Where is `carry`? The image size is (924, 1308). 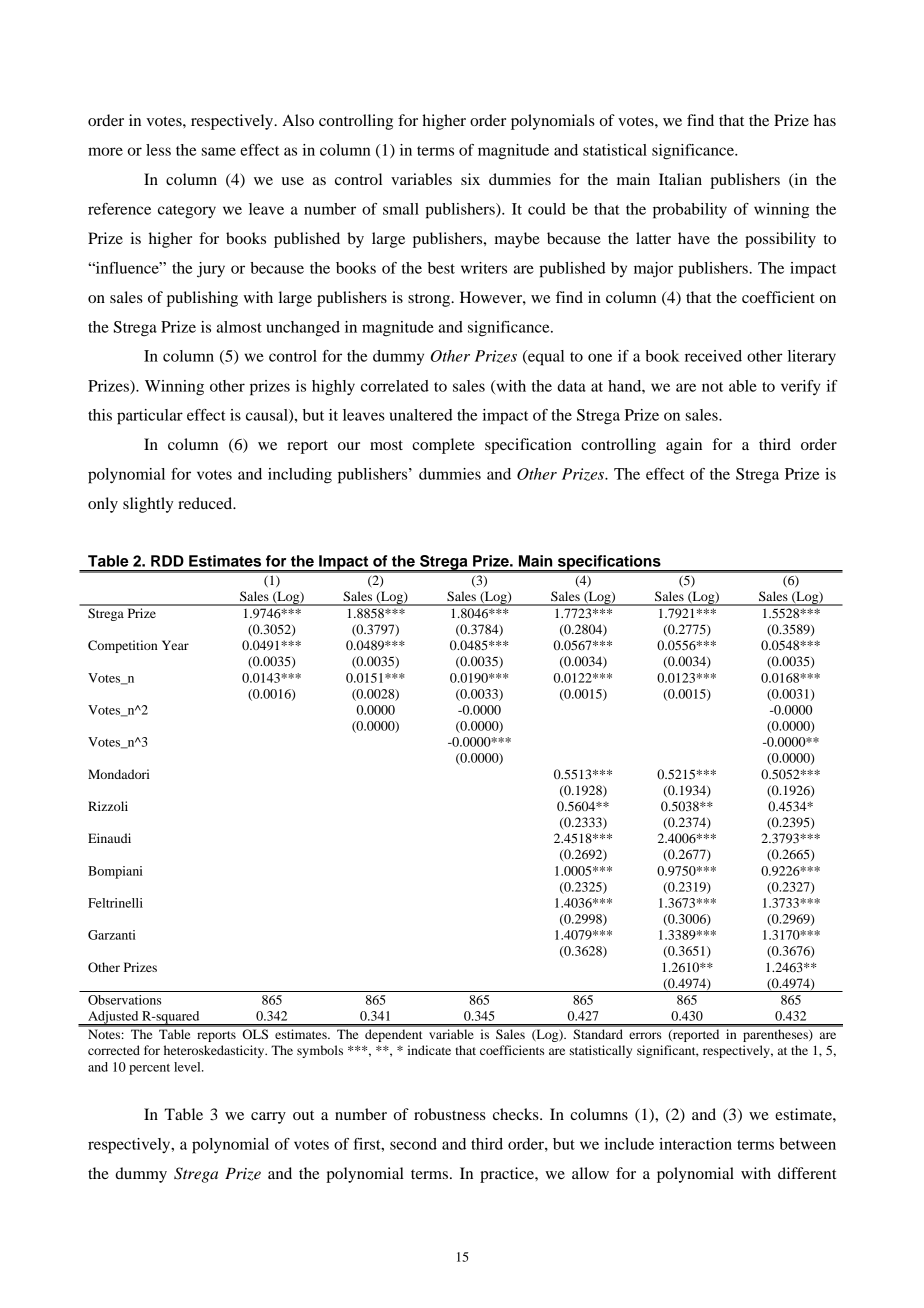
carry is located at coordinates (268, 1118).
